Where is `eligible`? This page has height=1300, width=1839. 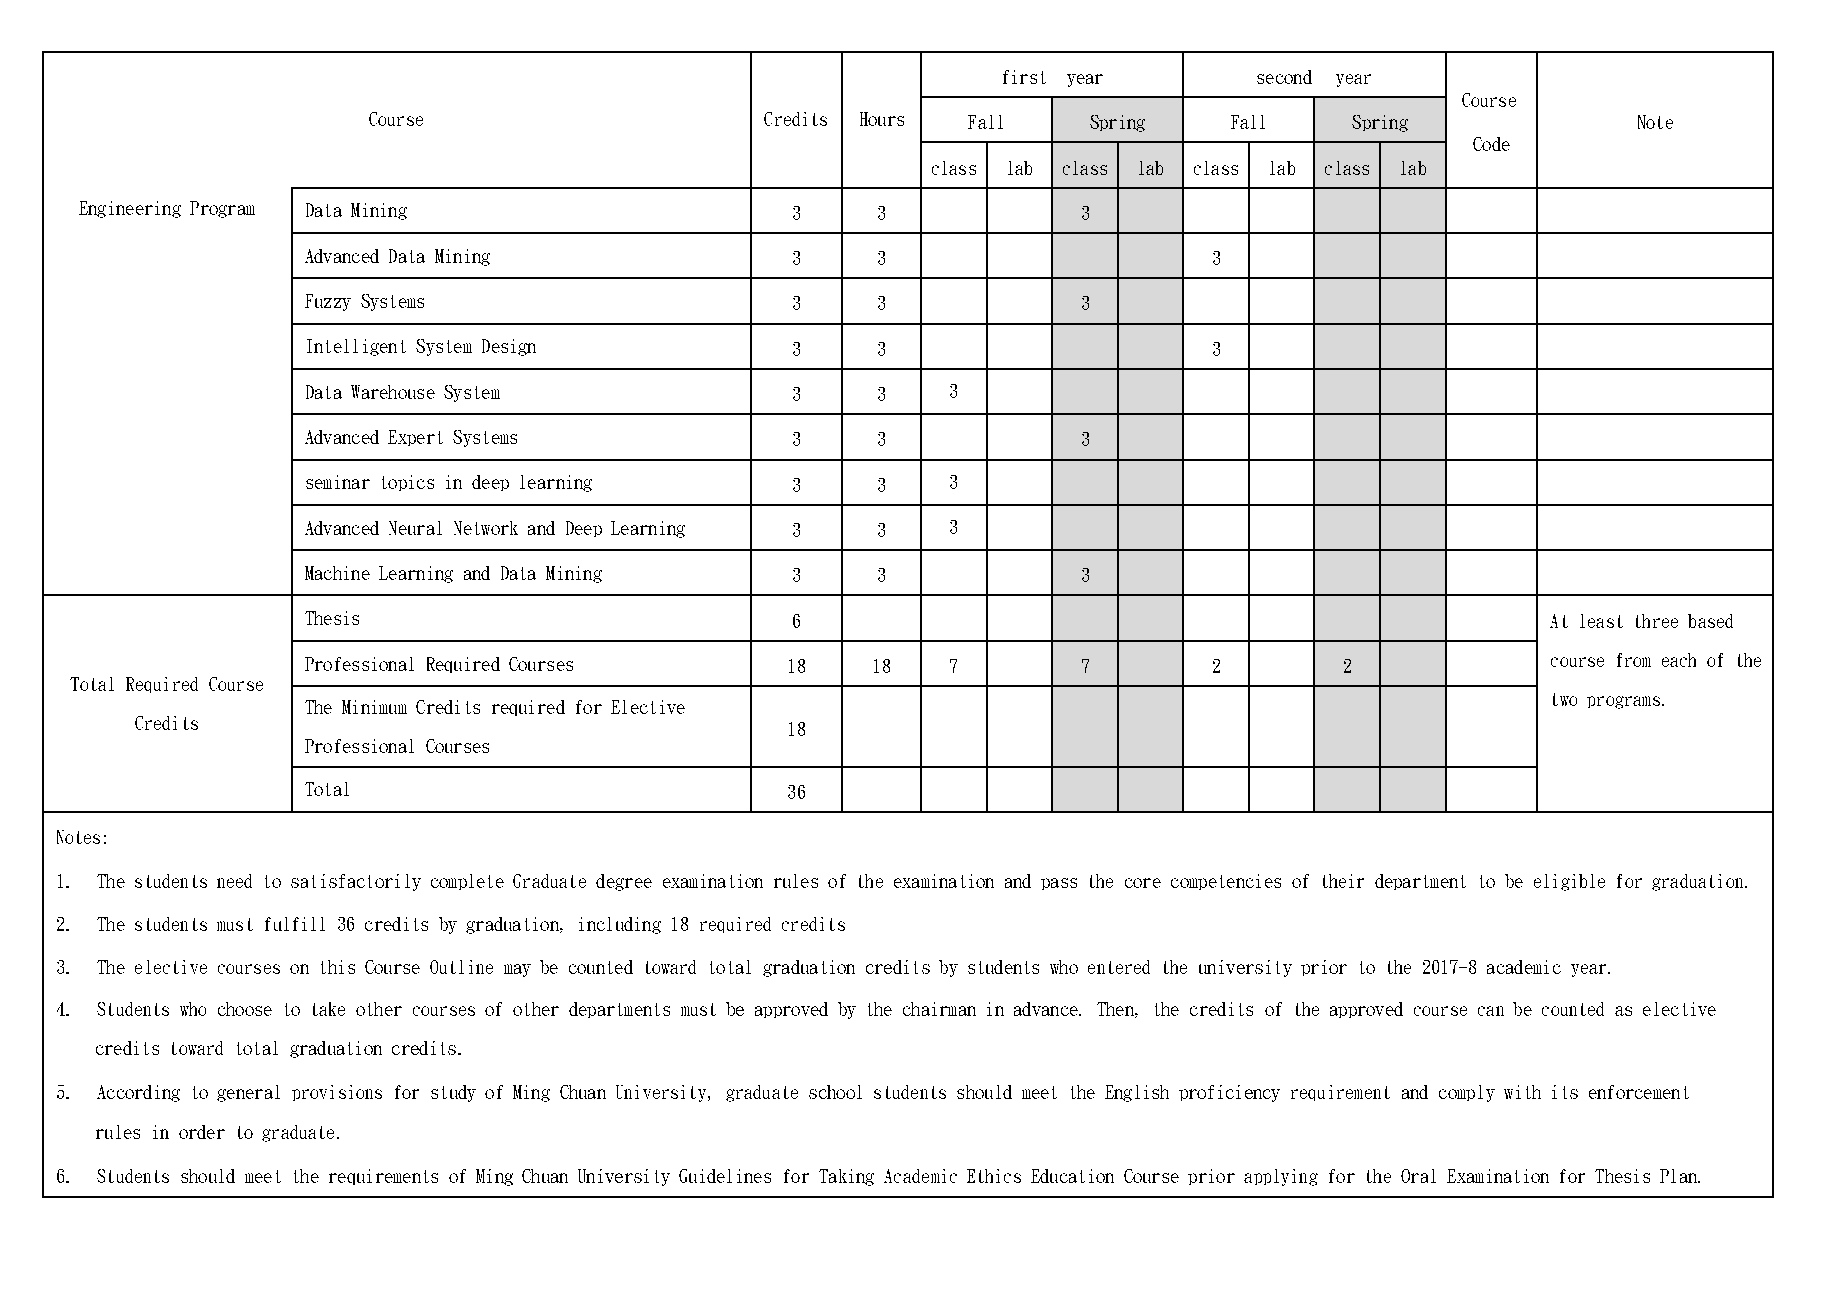 eligible is located at coordinates (1569, 882).
